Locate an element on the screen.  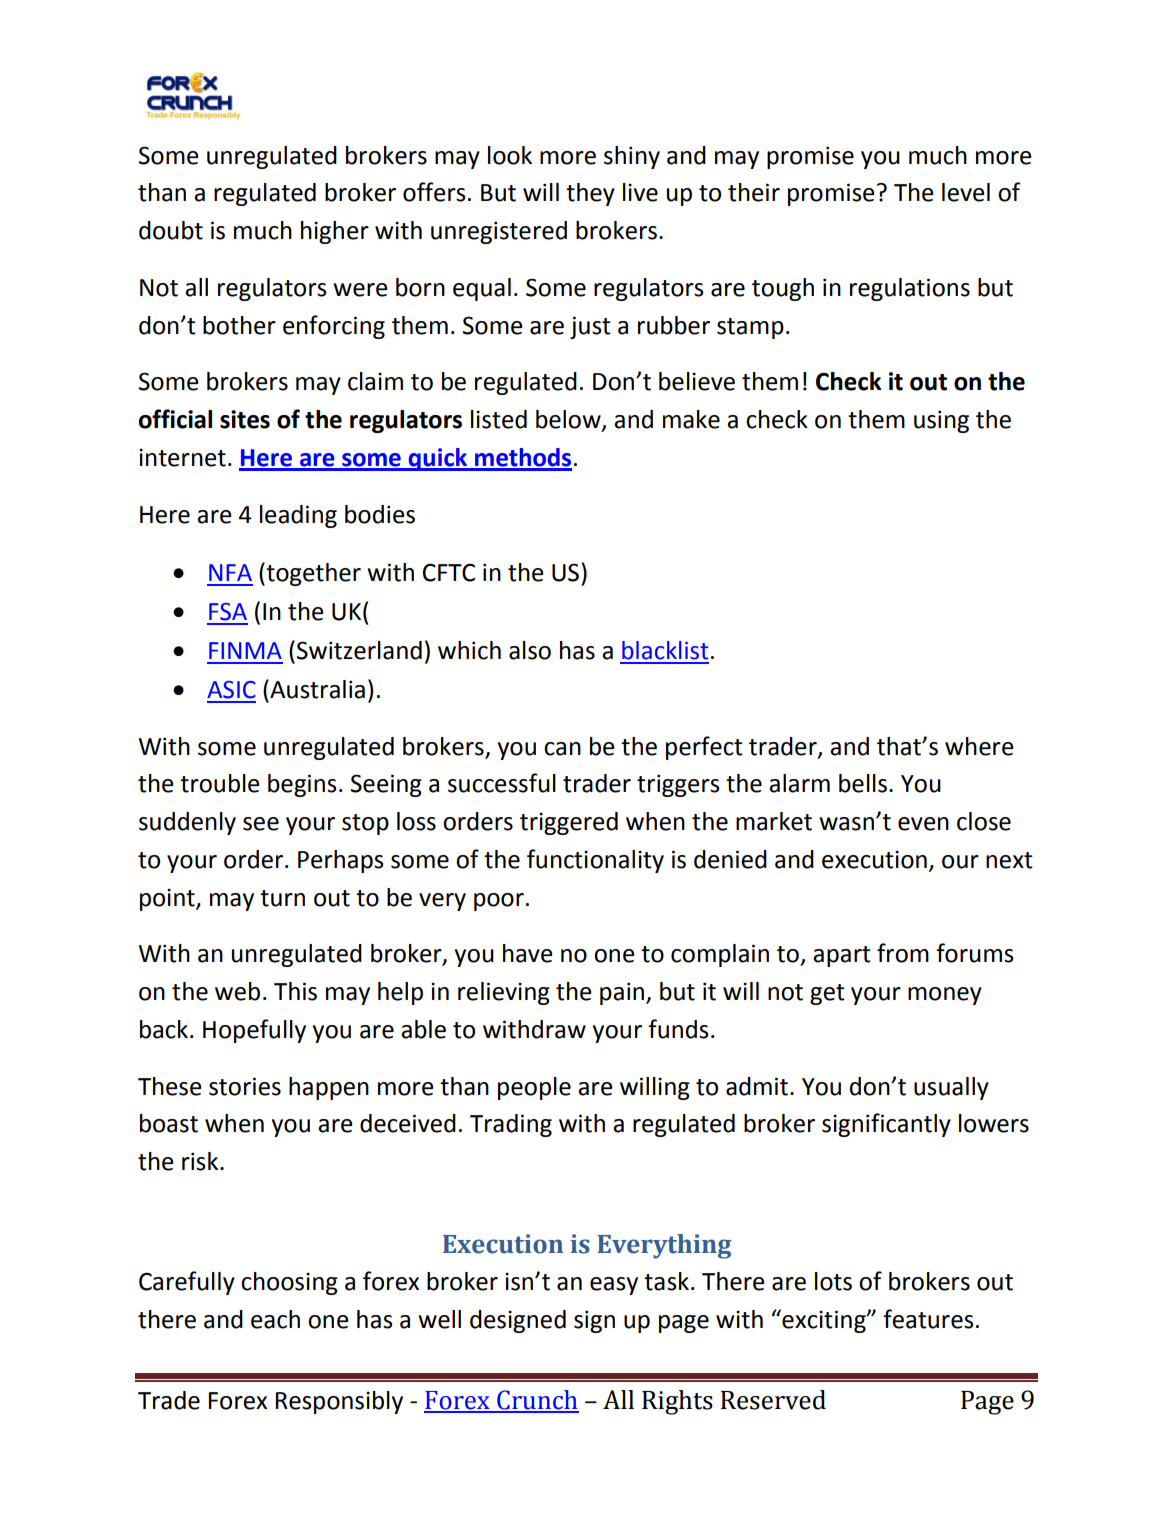
also is located at coordinates (530, 650).
